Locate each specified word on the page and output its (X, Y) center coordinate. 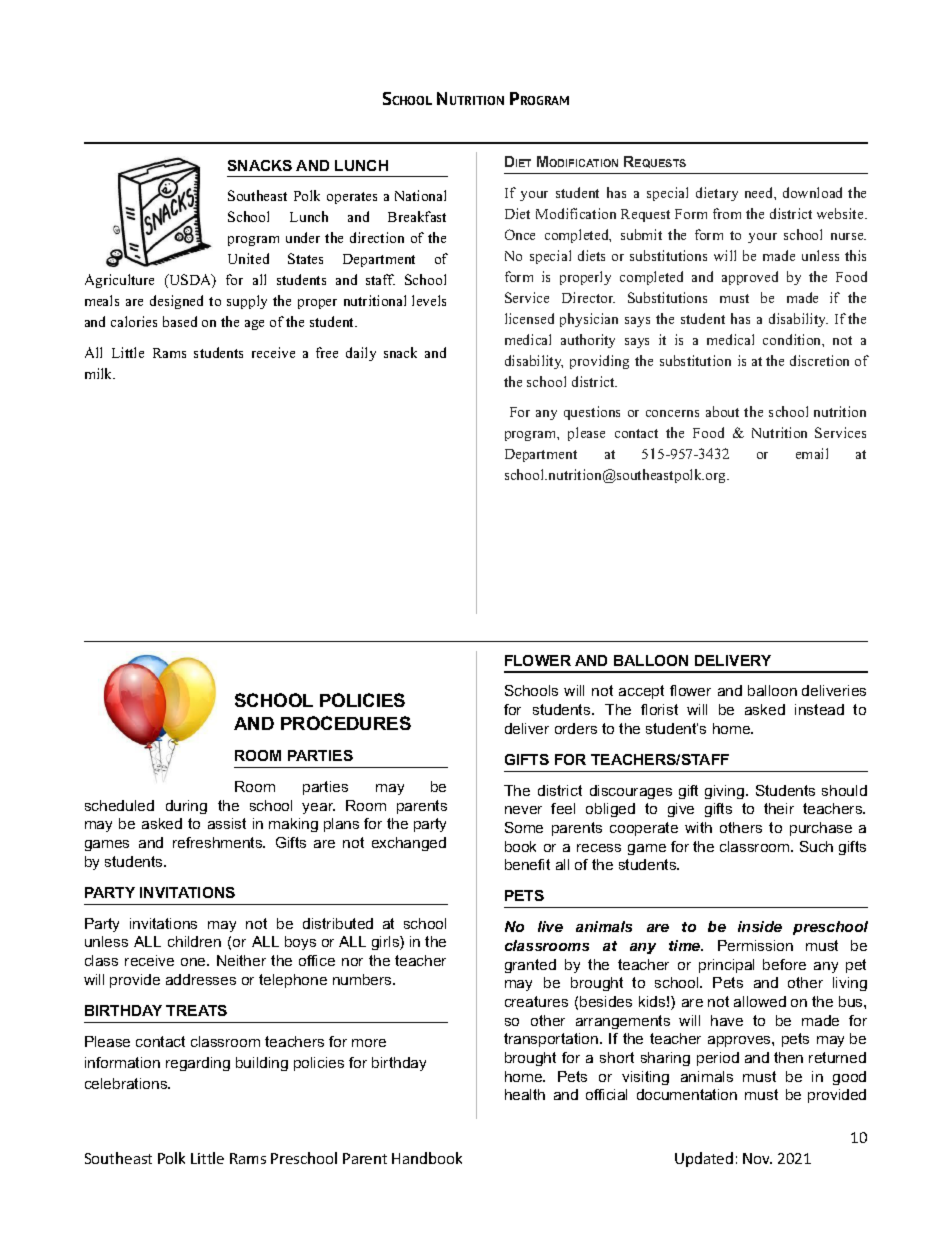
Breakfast (417, 216)
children (194, 941)
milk (100, 373)
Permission (755, 945)
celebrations (127, 1083)
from (727, 213)
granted (530, 966)
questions (592, 413)
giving (726, 792)
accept (641, 692)
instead (819, 709)
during (186, 807)
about (722, 411)
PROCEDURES (346, 723)
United (248, 258)
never (523, 810)
